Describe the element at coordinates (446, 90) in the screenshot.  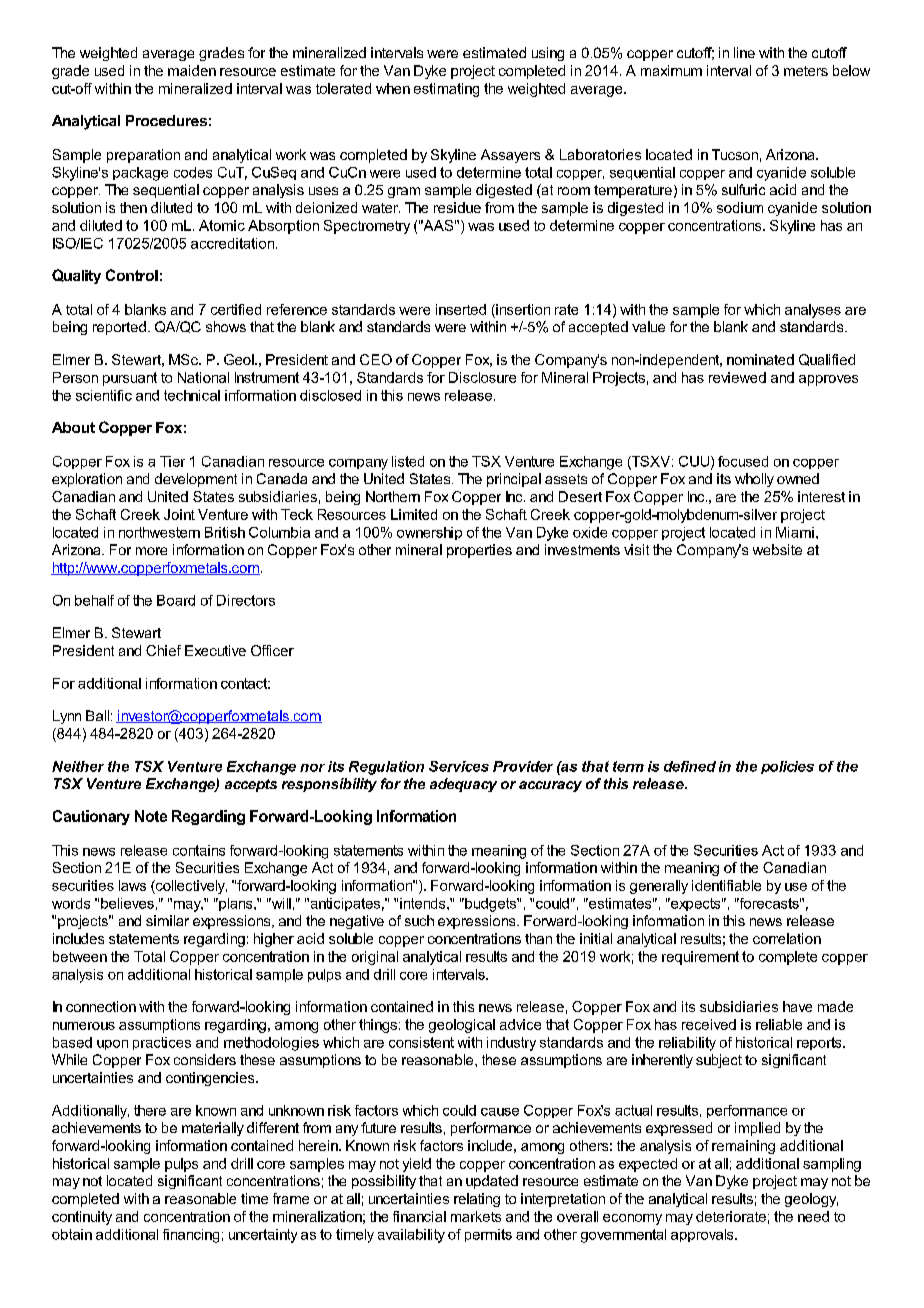
I see `estimating` at that location.
